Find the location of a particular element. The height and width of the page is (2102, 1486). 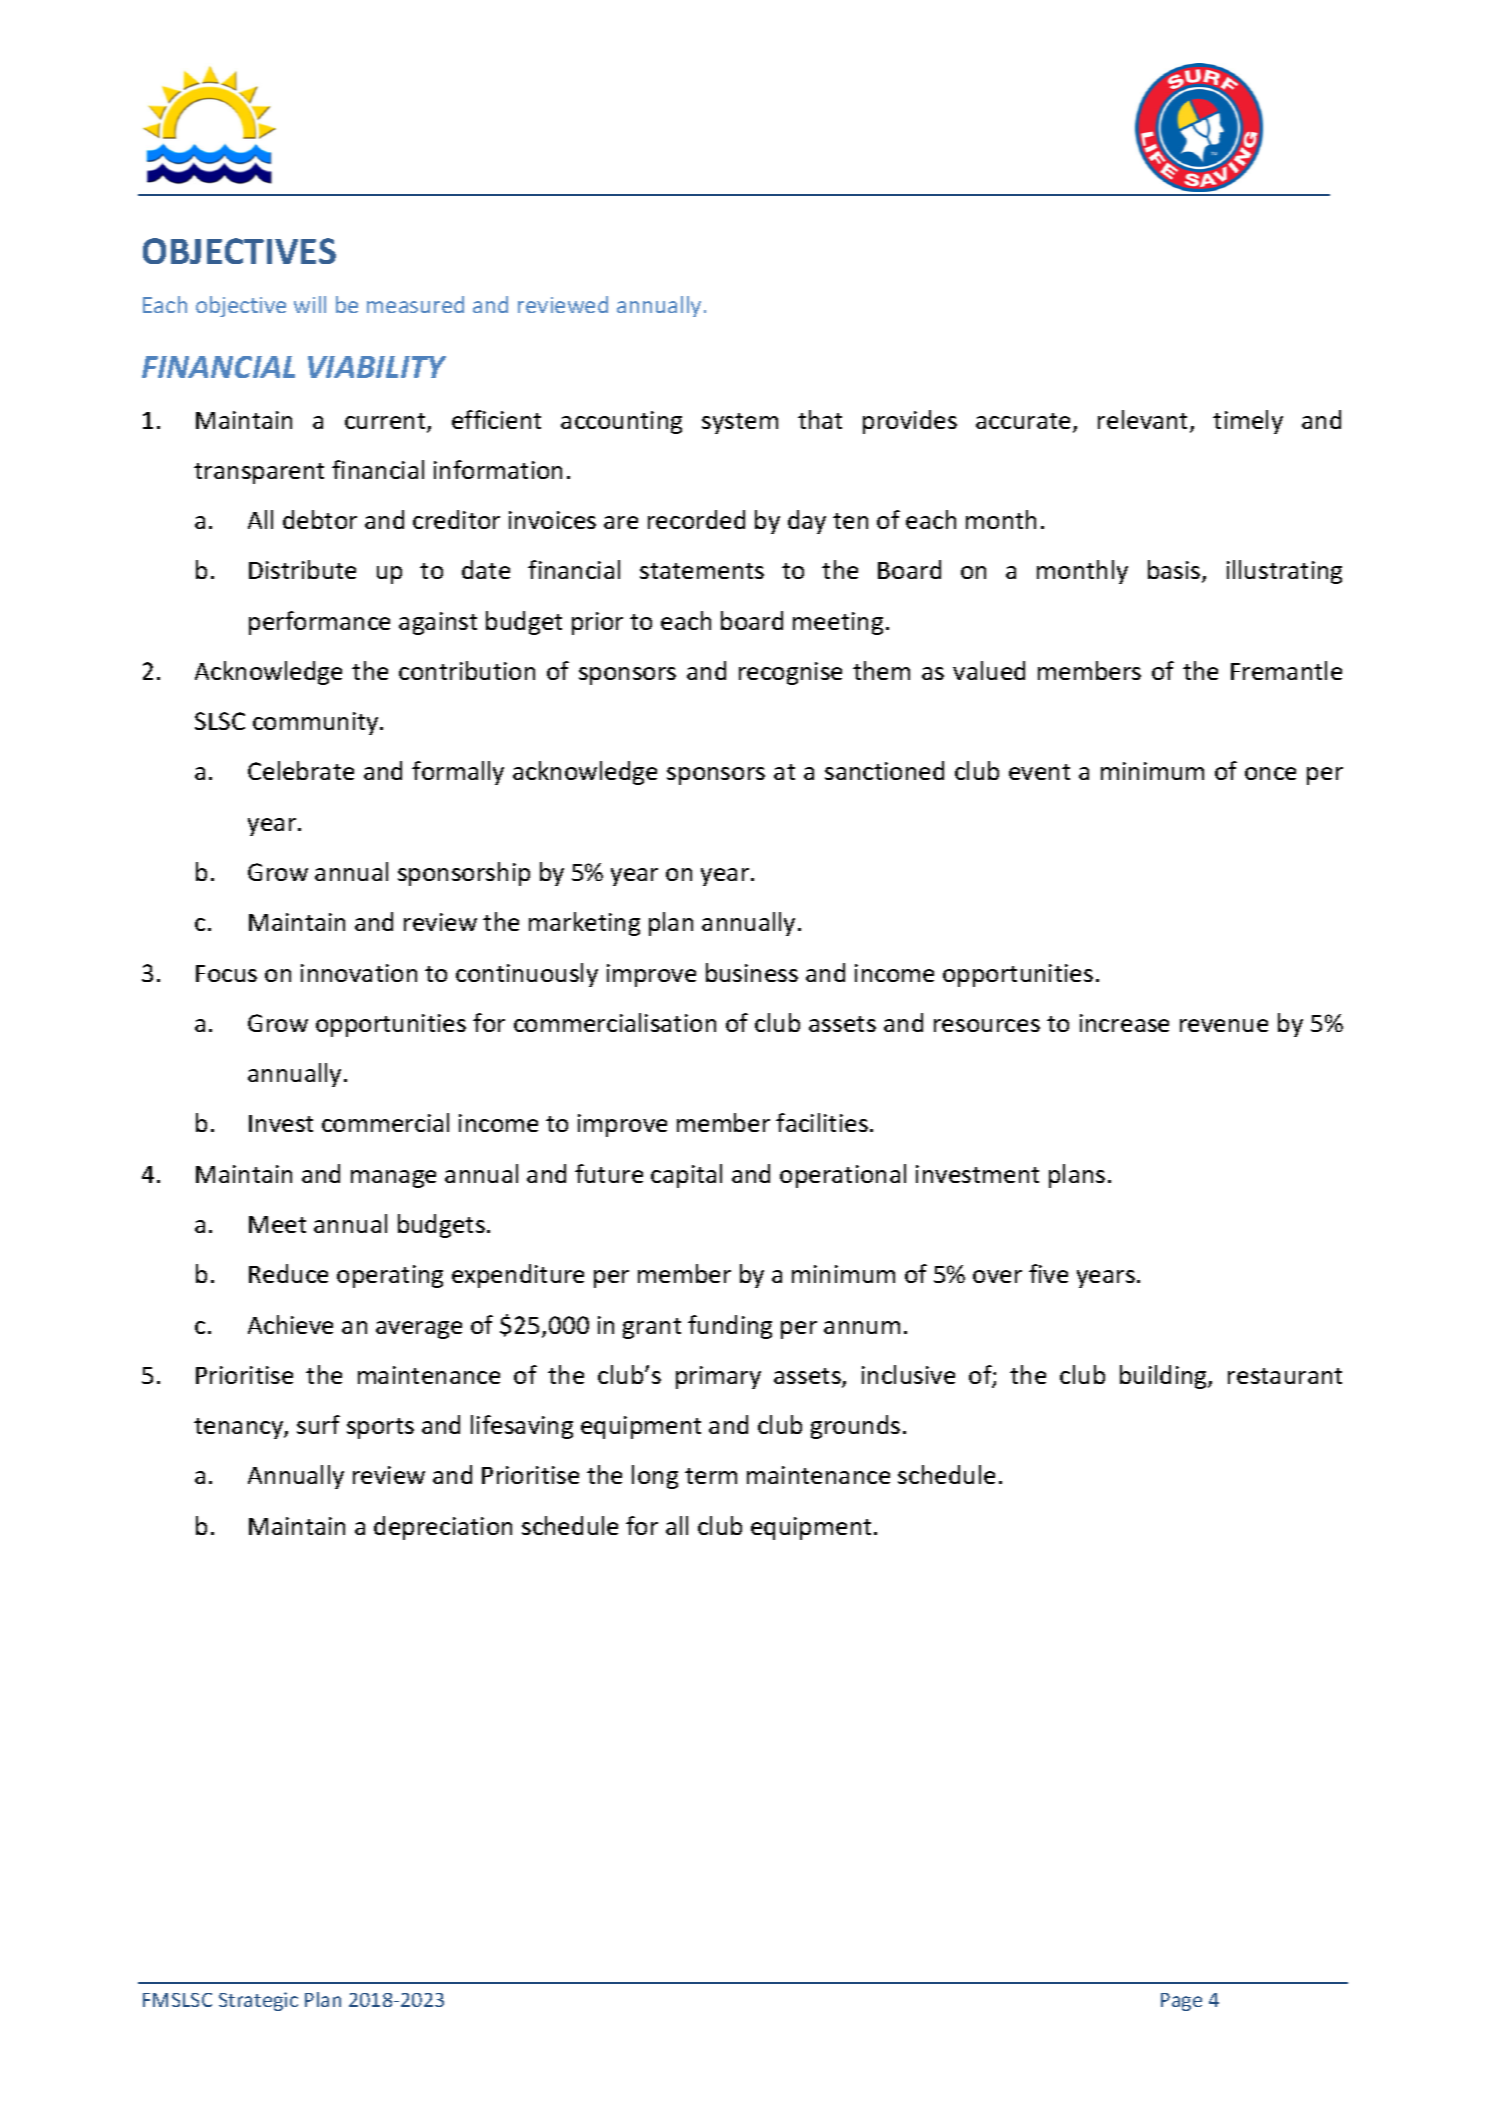

business is located at coordinates (752, 972).
